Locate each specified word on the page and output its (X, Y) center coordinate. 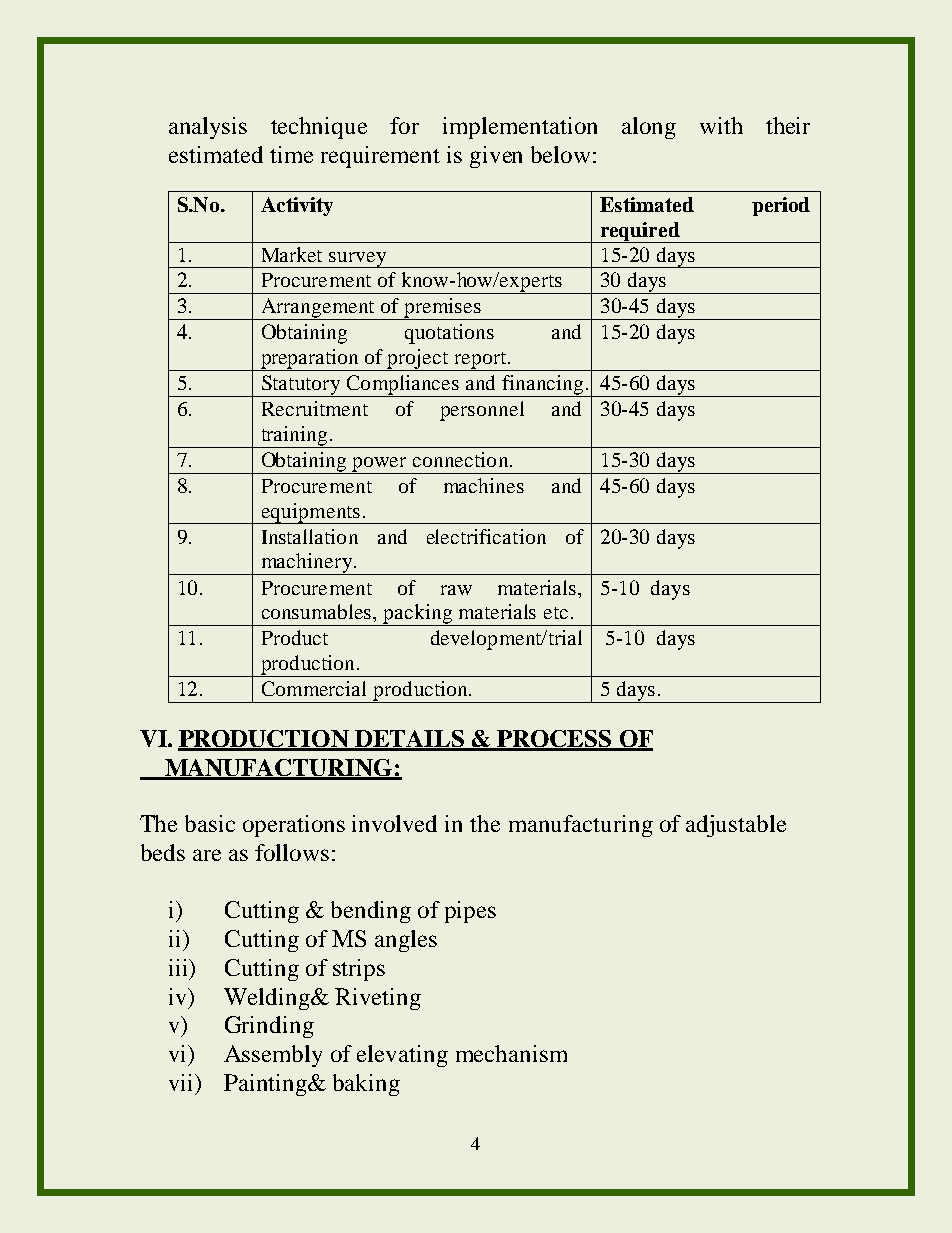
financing (543, 386)
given (496, 157)
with (721, 125)
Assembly (273, 1056)
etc (556, 613)
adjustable (736, 826)
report (480, 361)
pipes (470, 912)
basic (210, 823)
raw (456, 590)
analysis (208, 128)
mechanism (511, 1053)
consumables (318, 611)
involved (394, 823)
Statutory (300, 386)
